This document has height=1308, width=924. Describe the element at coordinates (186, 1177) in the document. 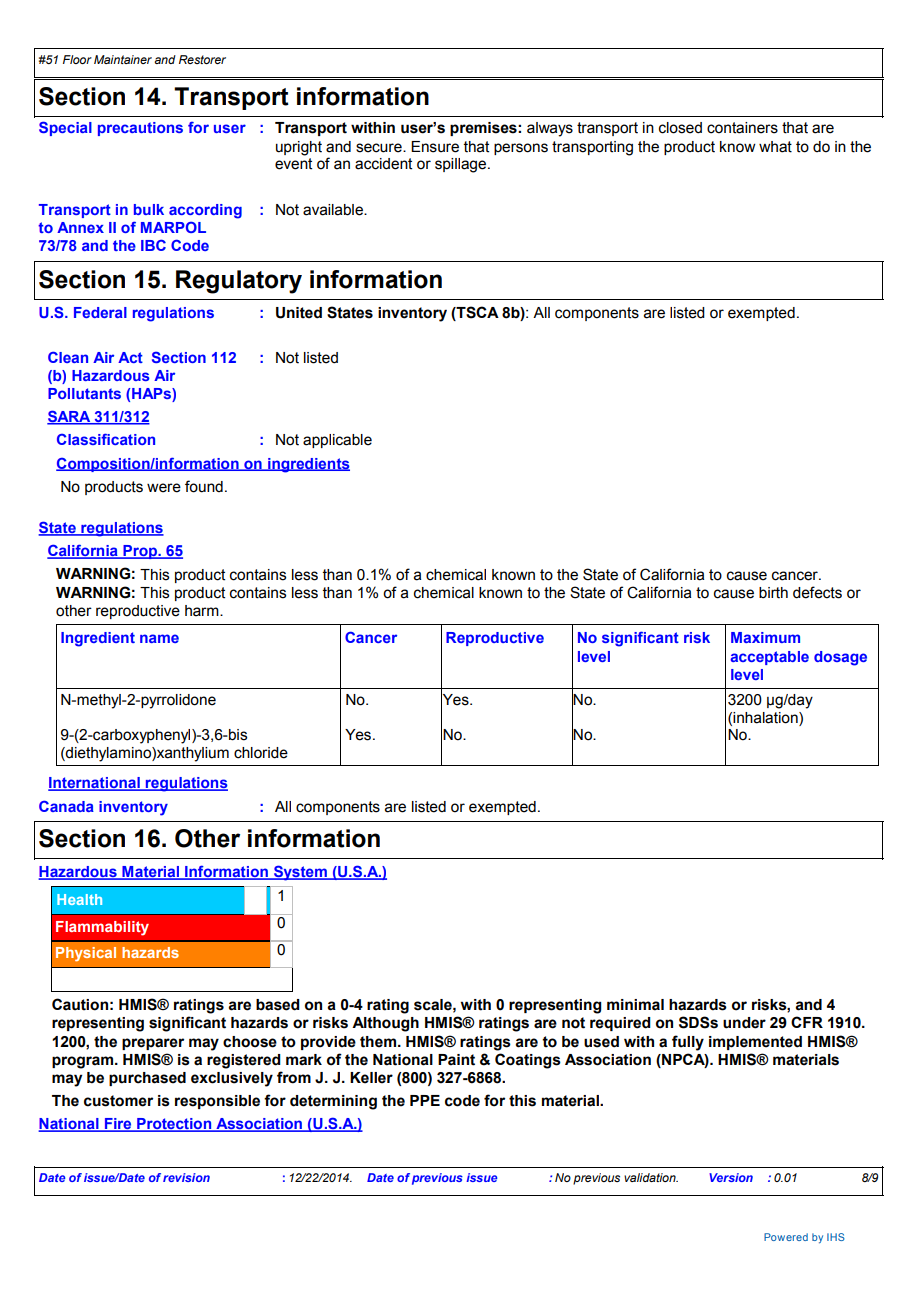

I see `revision` at that location.
